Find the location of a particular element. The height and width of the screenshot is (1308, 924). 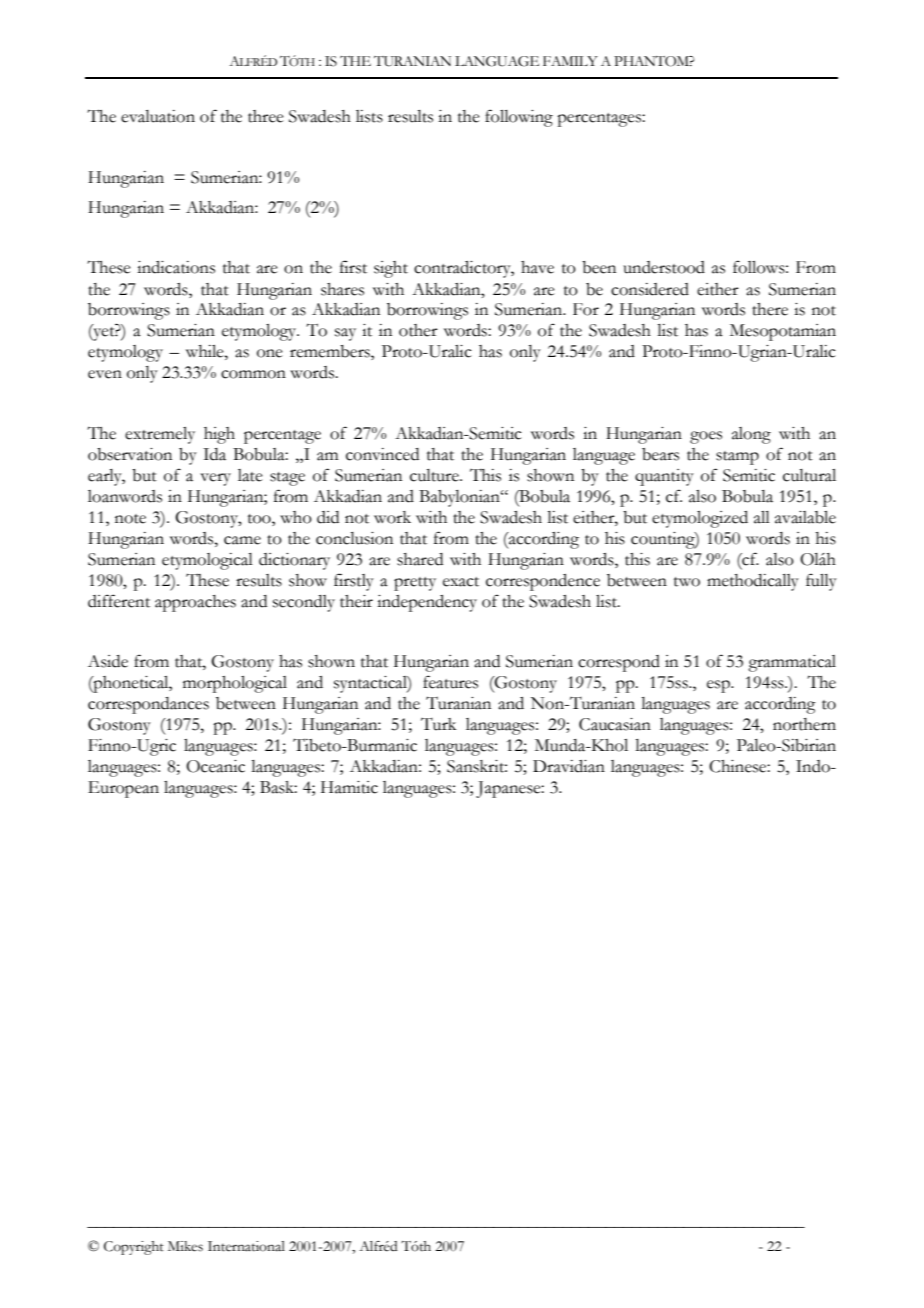

Oceanic is located at coordinates (215, 766).
